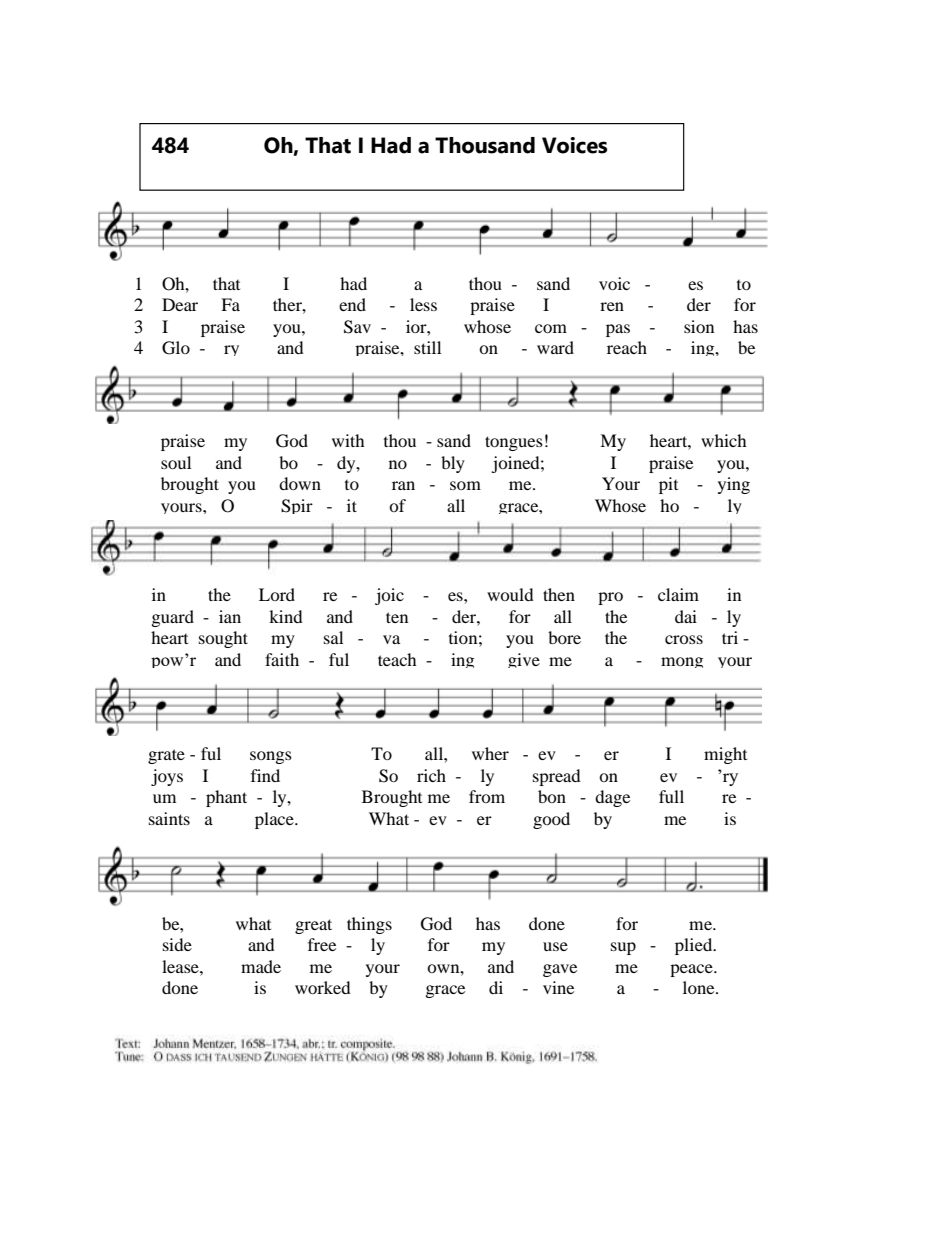 The image size is (952, 1233). I want to click on place, so click(275, 820).
